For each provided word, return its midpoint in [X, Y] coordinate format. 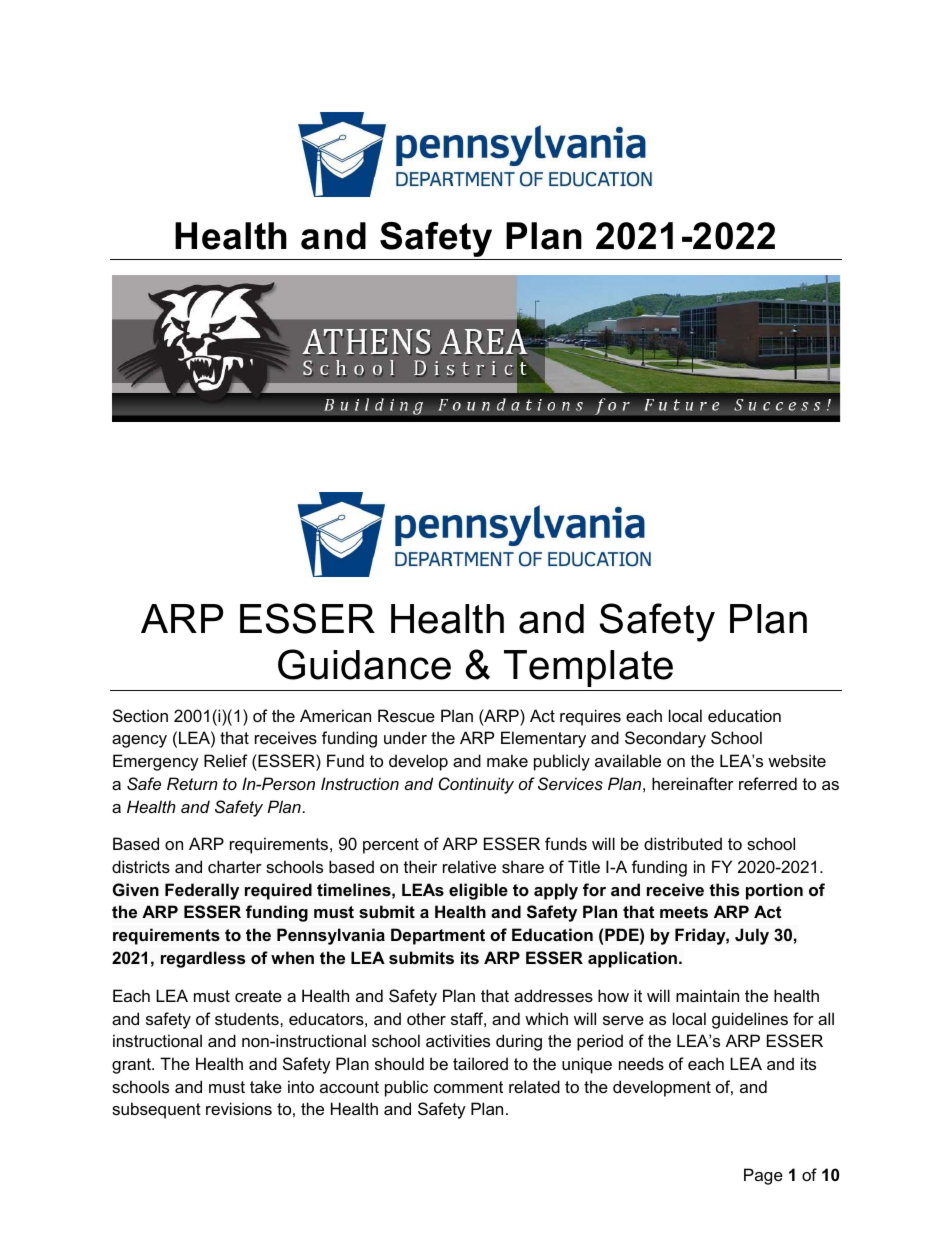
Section [140, 715]
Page [763, 1176]
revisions [239, 1108]
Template [588, 668]
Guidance [364, 664]
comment [468, 1087]
